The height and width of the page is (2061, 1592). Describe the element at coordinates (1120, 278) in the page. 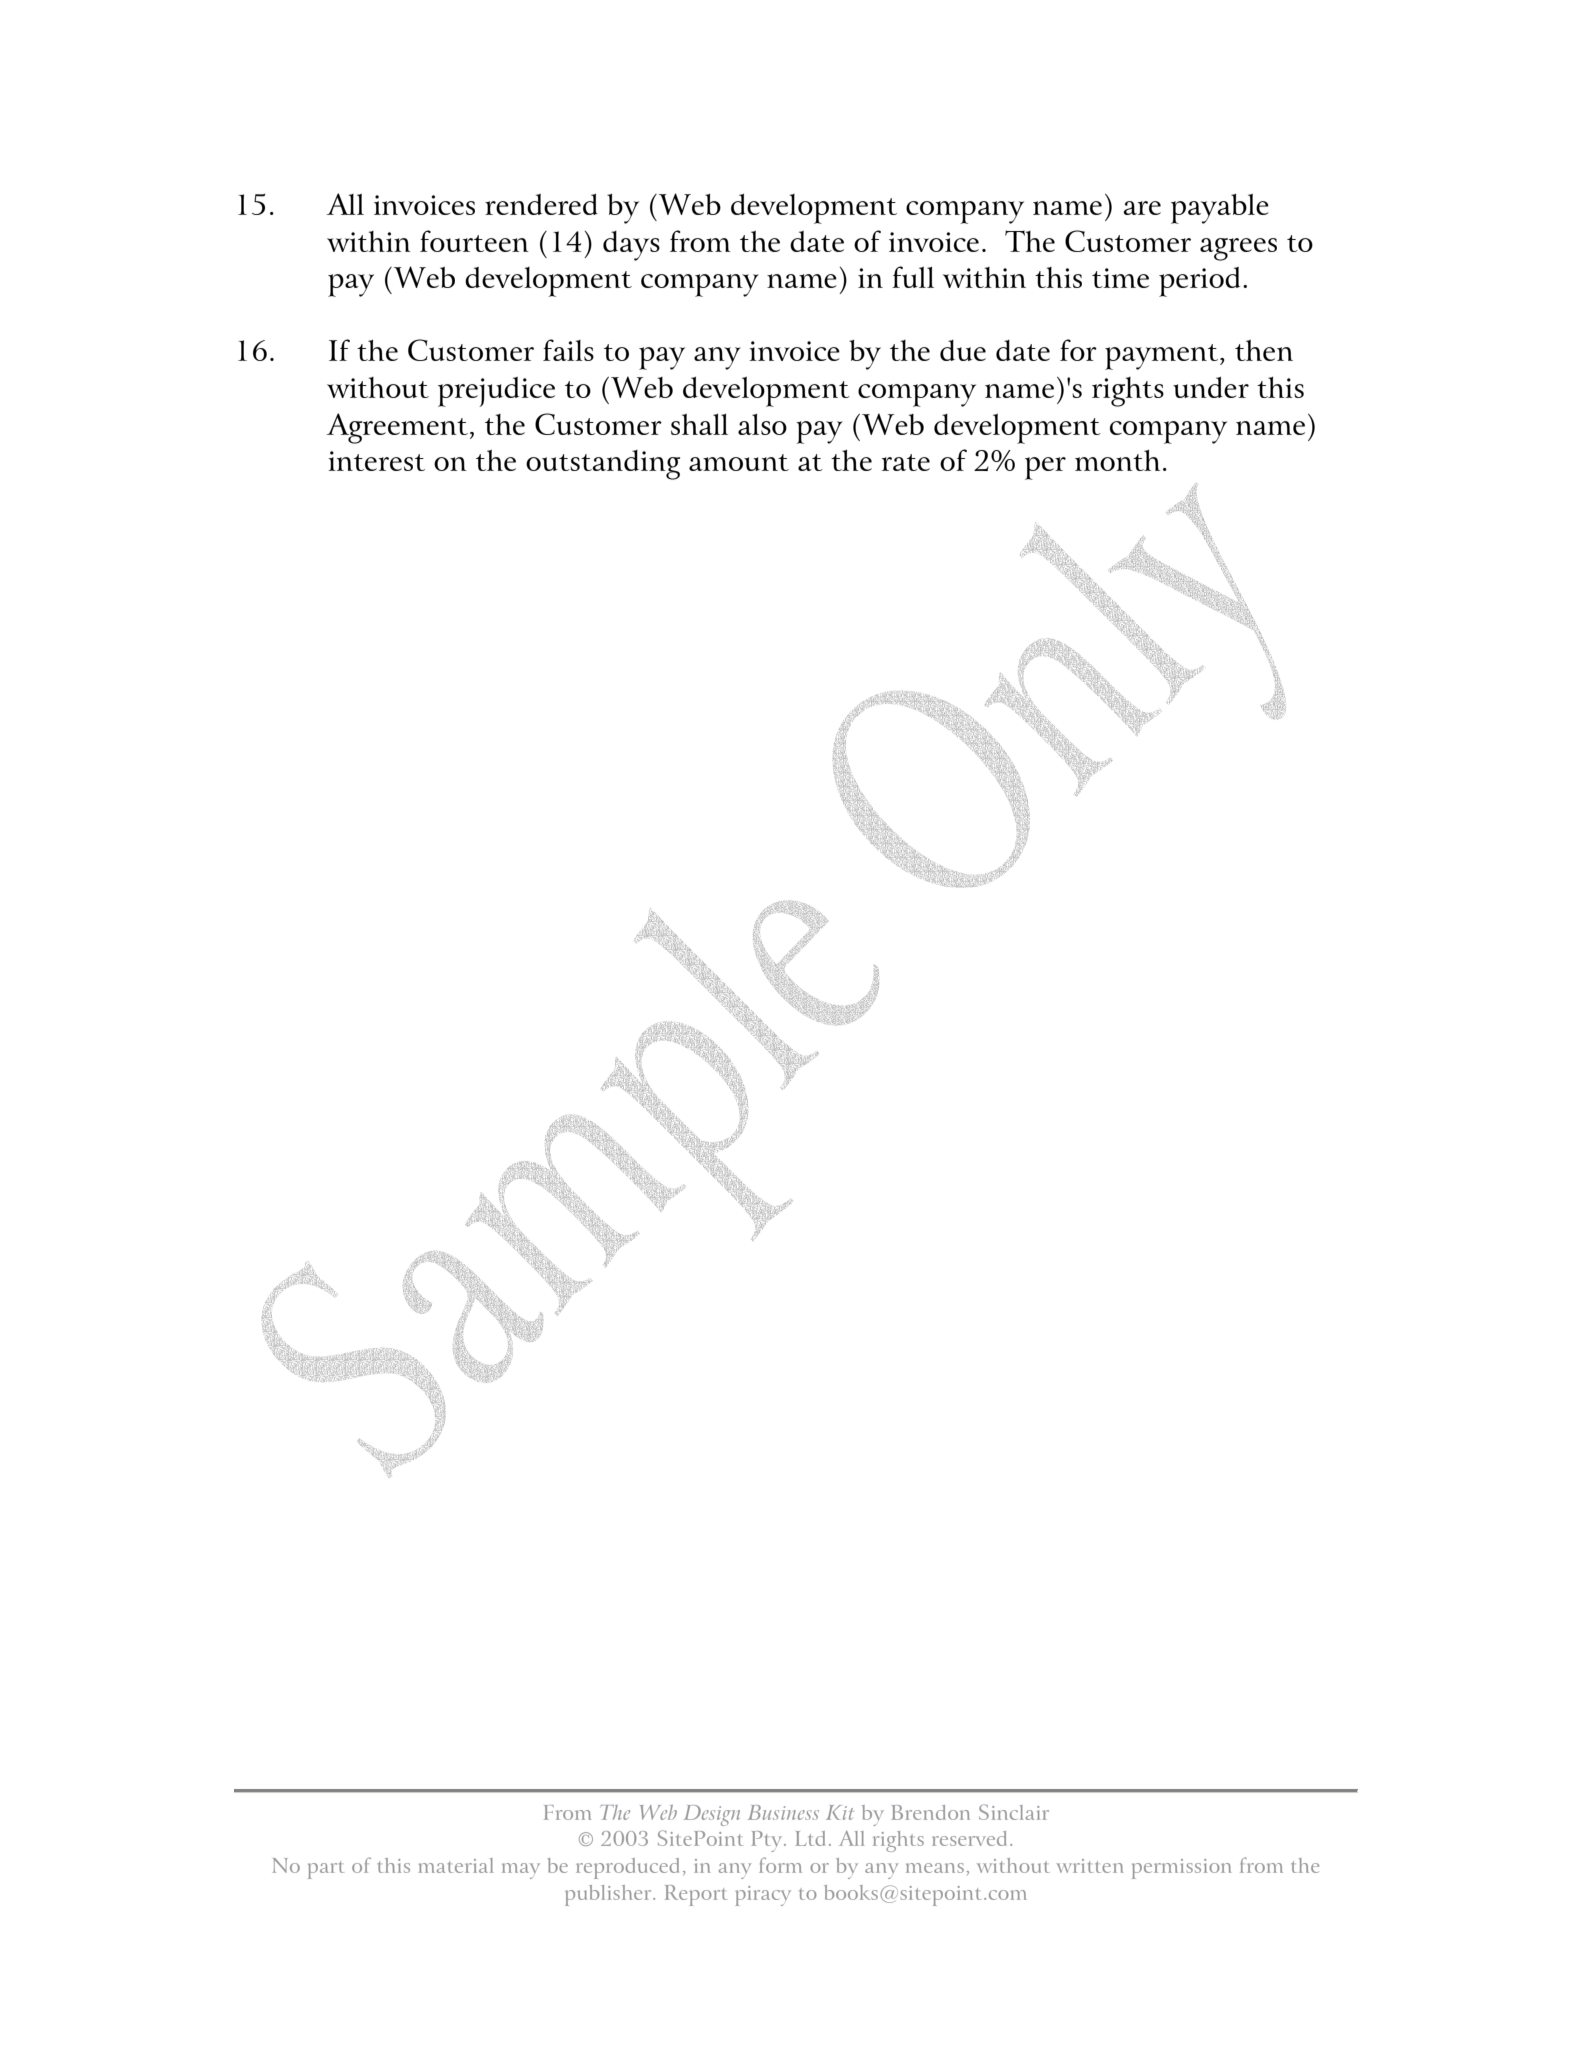

I see `time` at that location.
